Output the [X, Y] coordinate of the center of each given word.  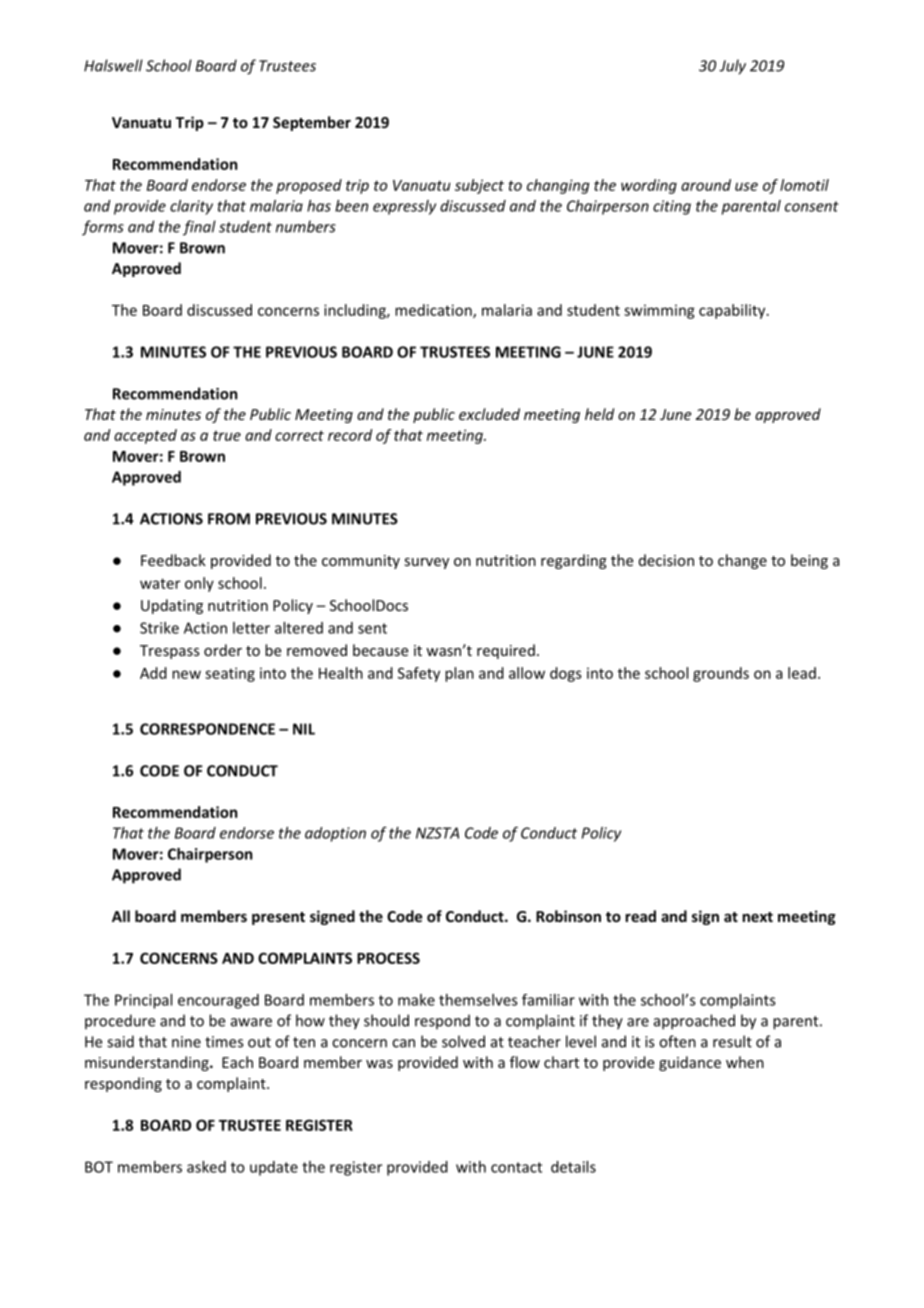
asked [206, 1167]
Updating [172, 606]
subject [479, 186]
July [732, 67]
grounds [721, 674]
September [312, 123]
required [506, 651]
